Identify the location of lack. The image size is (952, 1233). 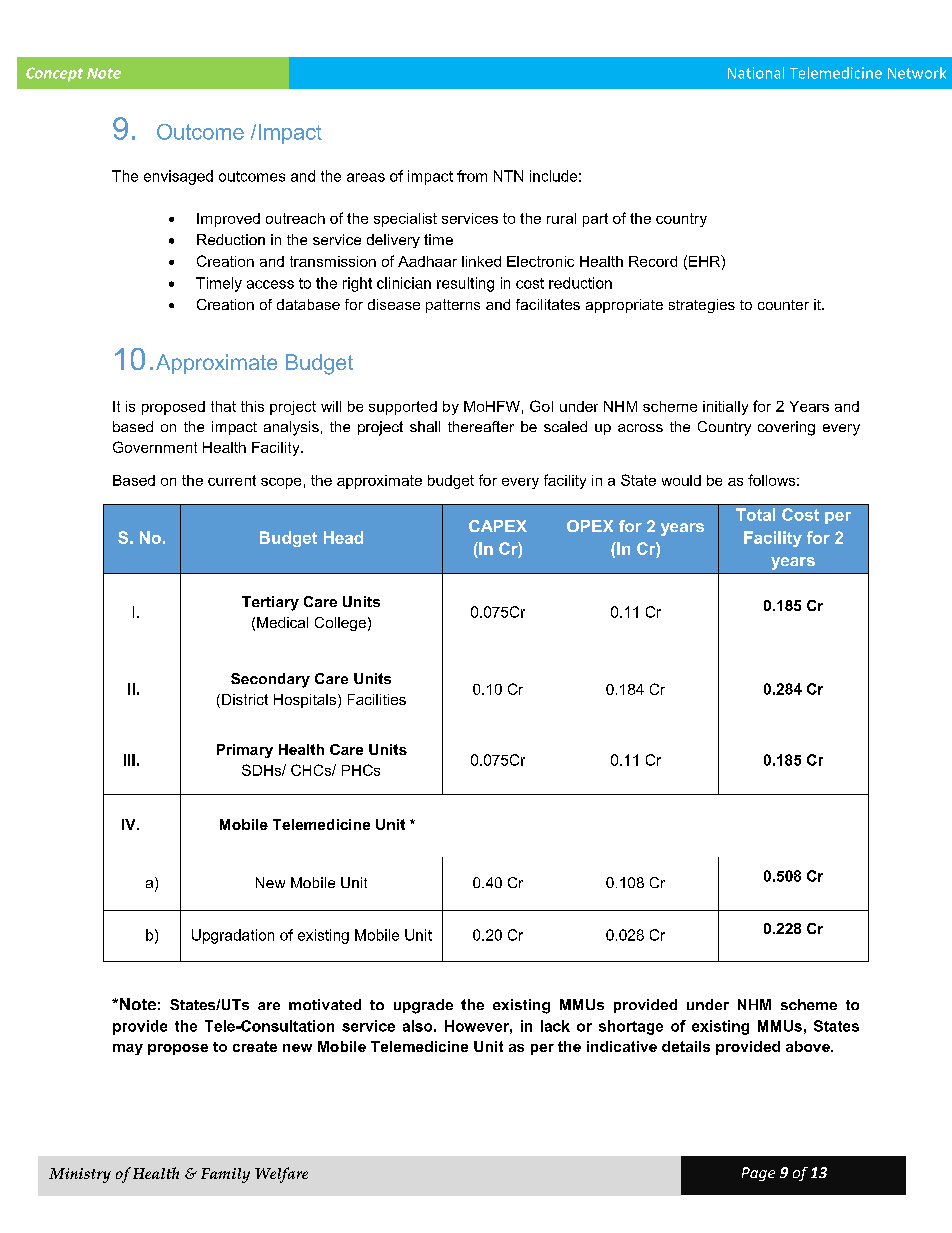
(555, 1026).
